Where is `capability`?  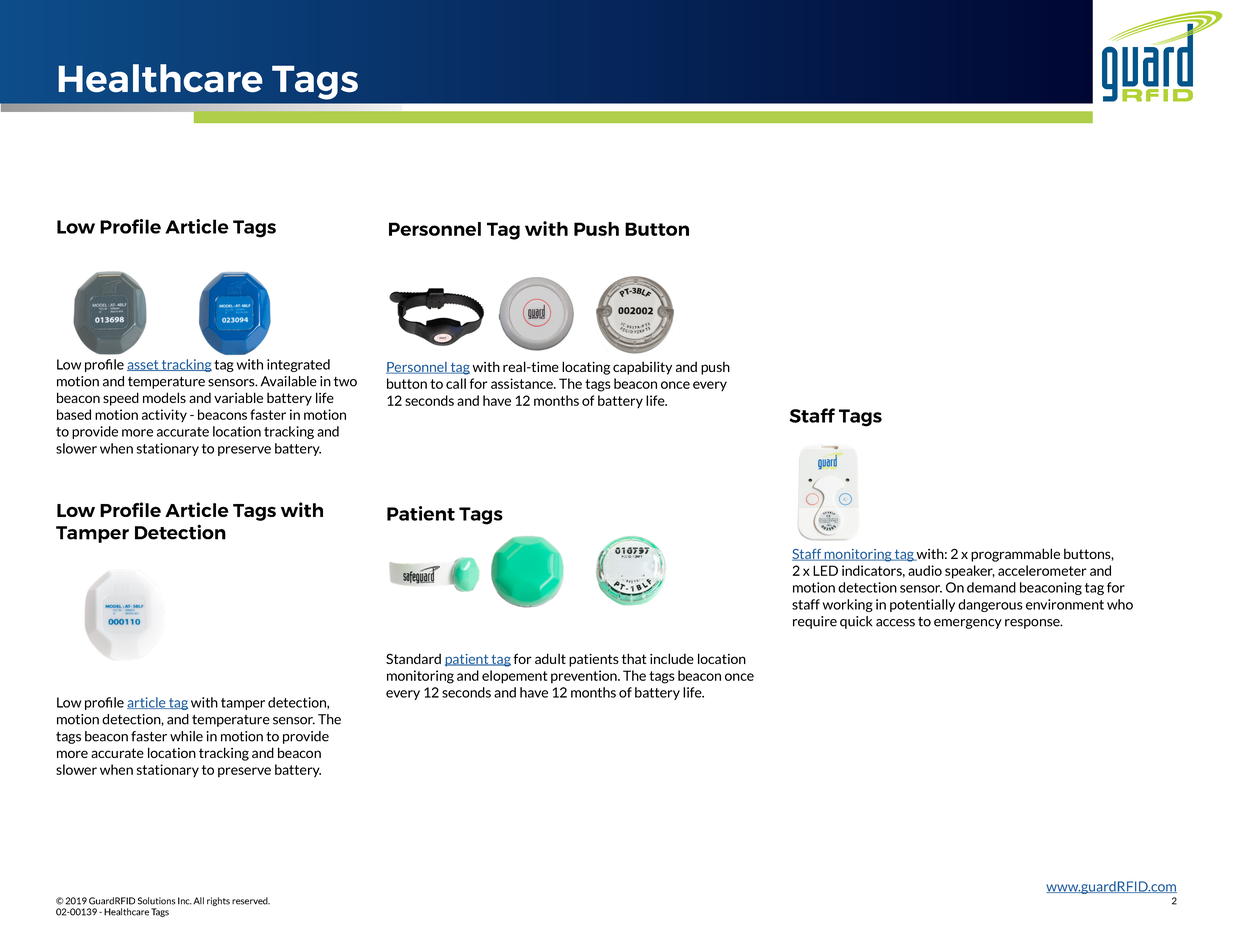
capability is located at coordinates (642, 368).
